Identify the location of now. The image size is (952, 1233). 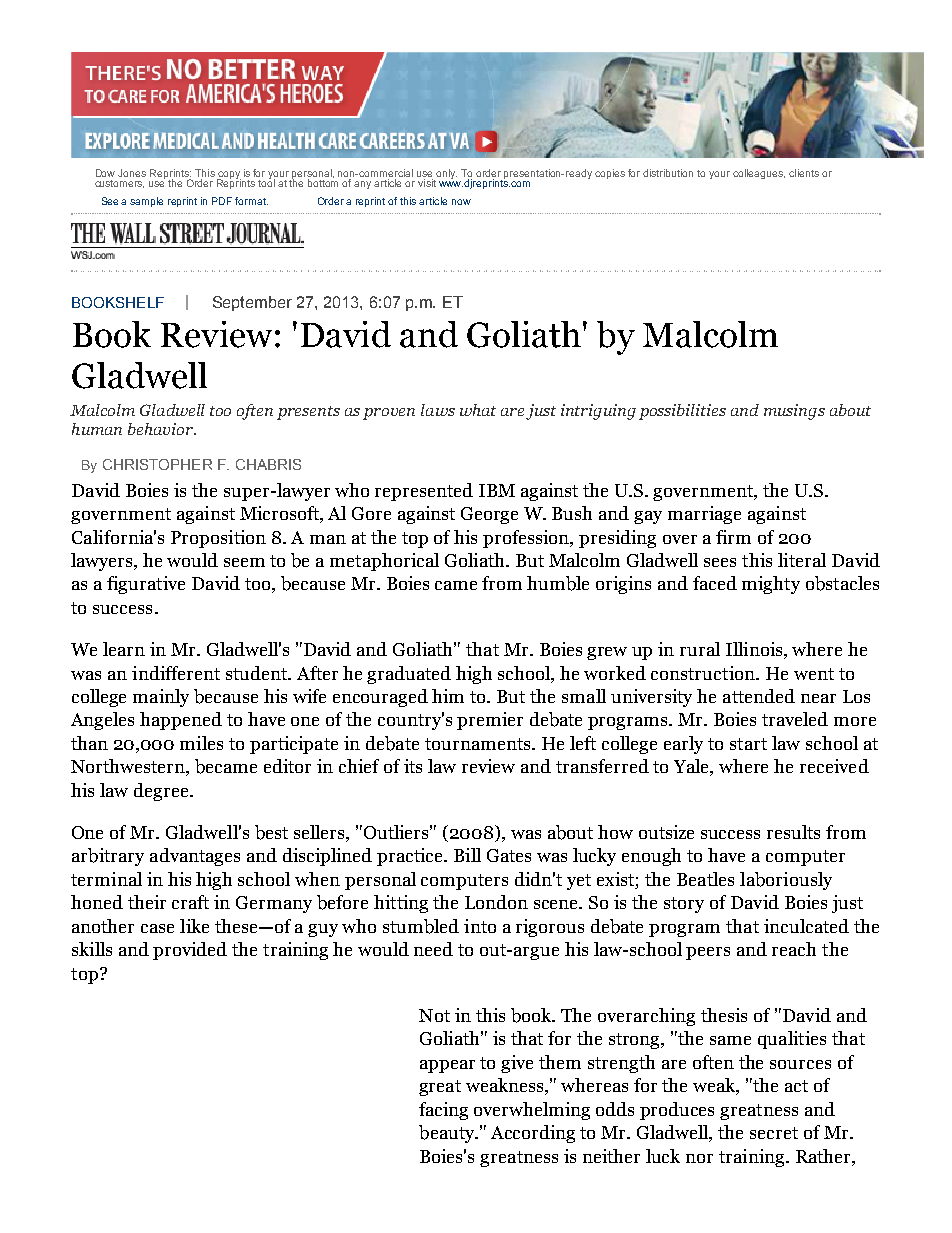
(461, 202).
